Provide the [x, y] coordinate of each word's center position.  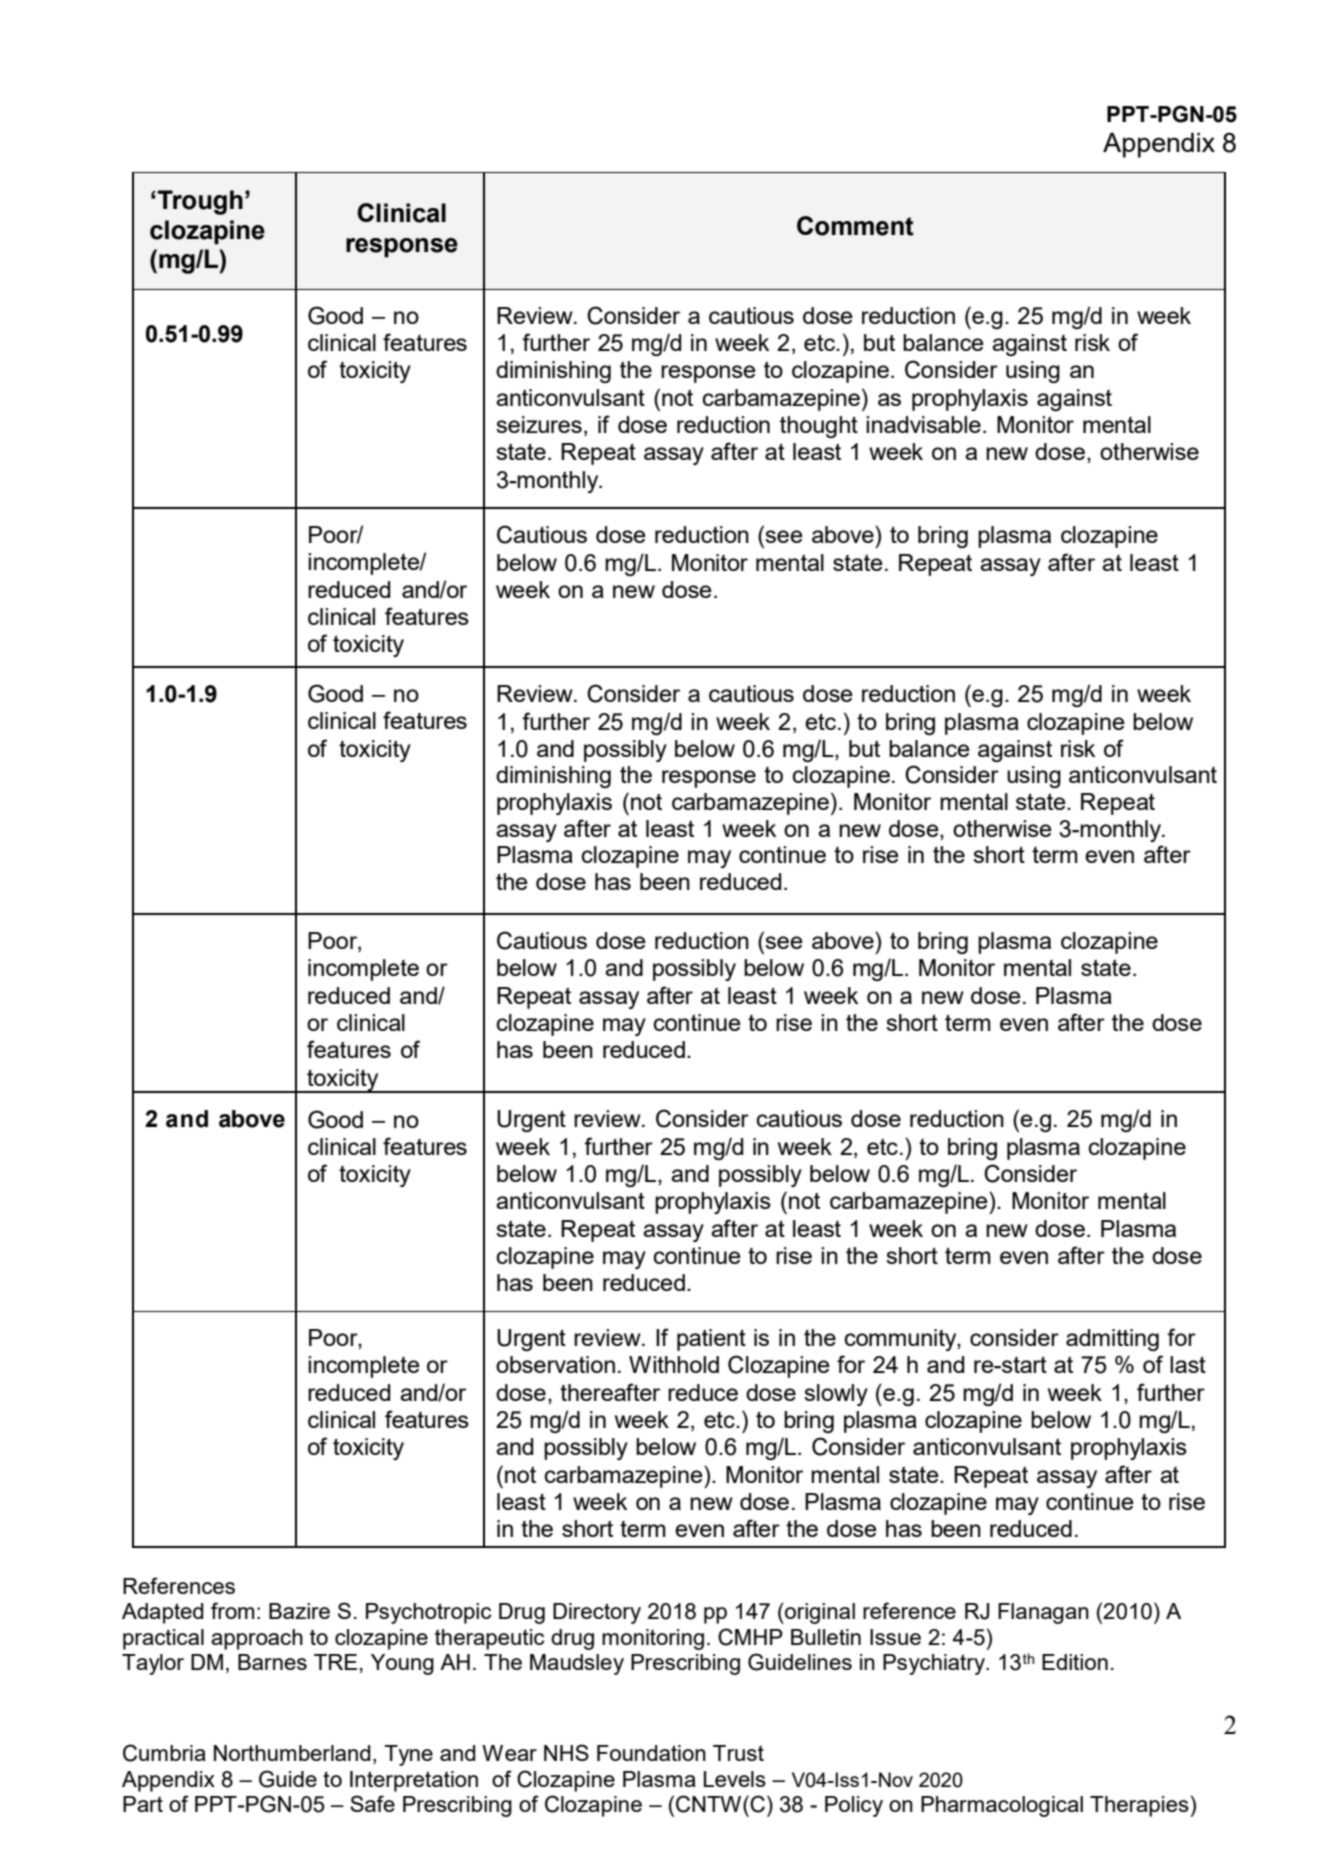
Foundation [651, 1753]
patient [711, 1340]
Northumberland [292, 1753]
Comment [855, 226]
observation [555, 1364]
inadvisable [923, 424]
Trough [199, 202]
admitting [1112, 1340]
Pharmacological [1002, 1806]
